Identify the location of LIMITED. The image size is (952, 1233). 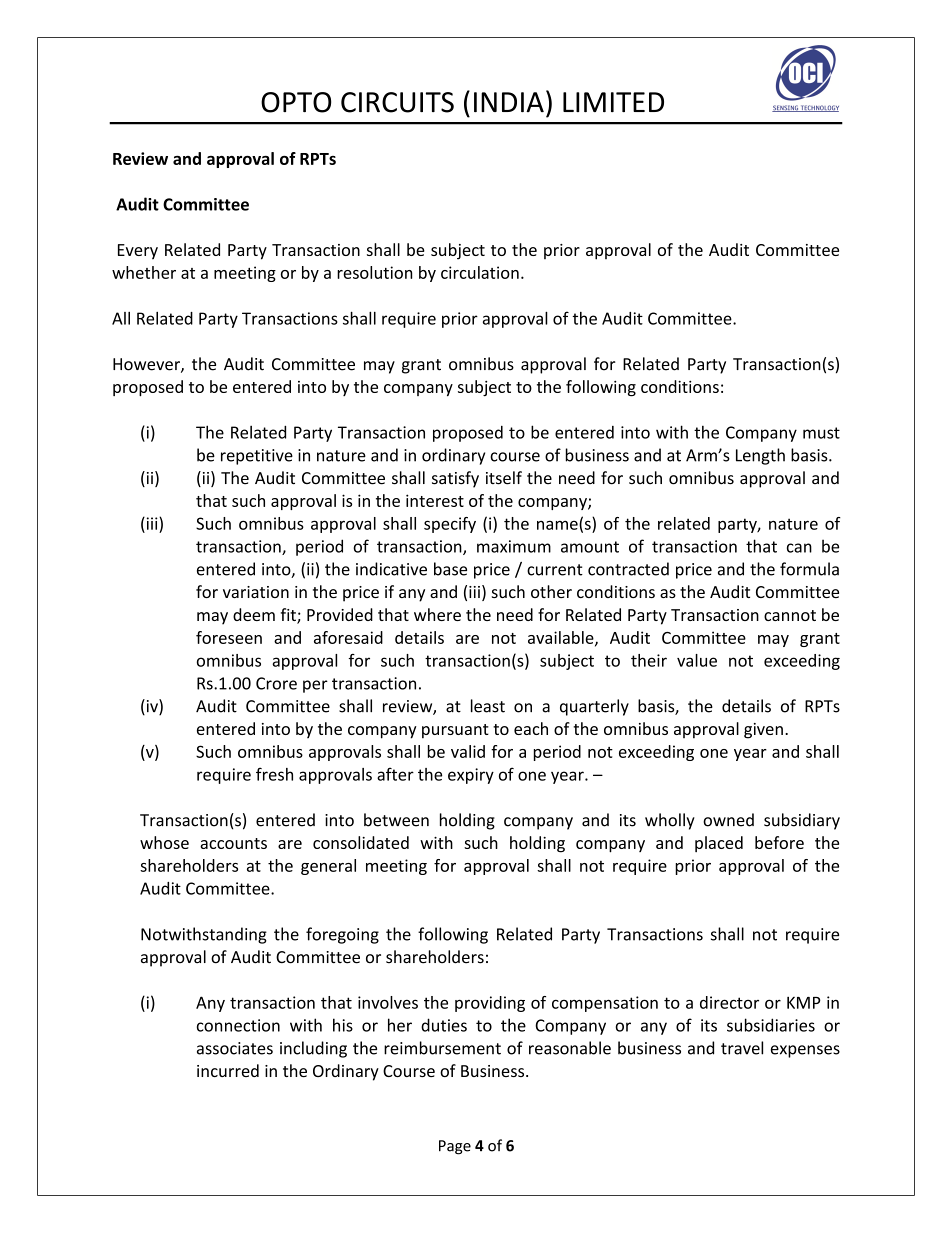
(613, 102).
